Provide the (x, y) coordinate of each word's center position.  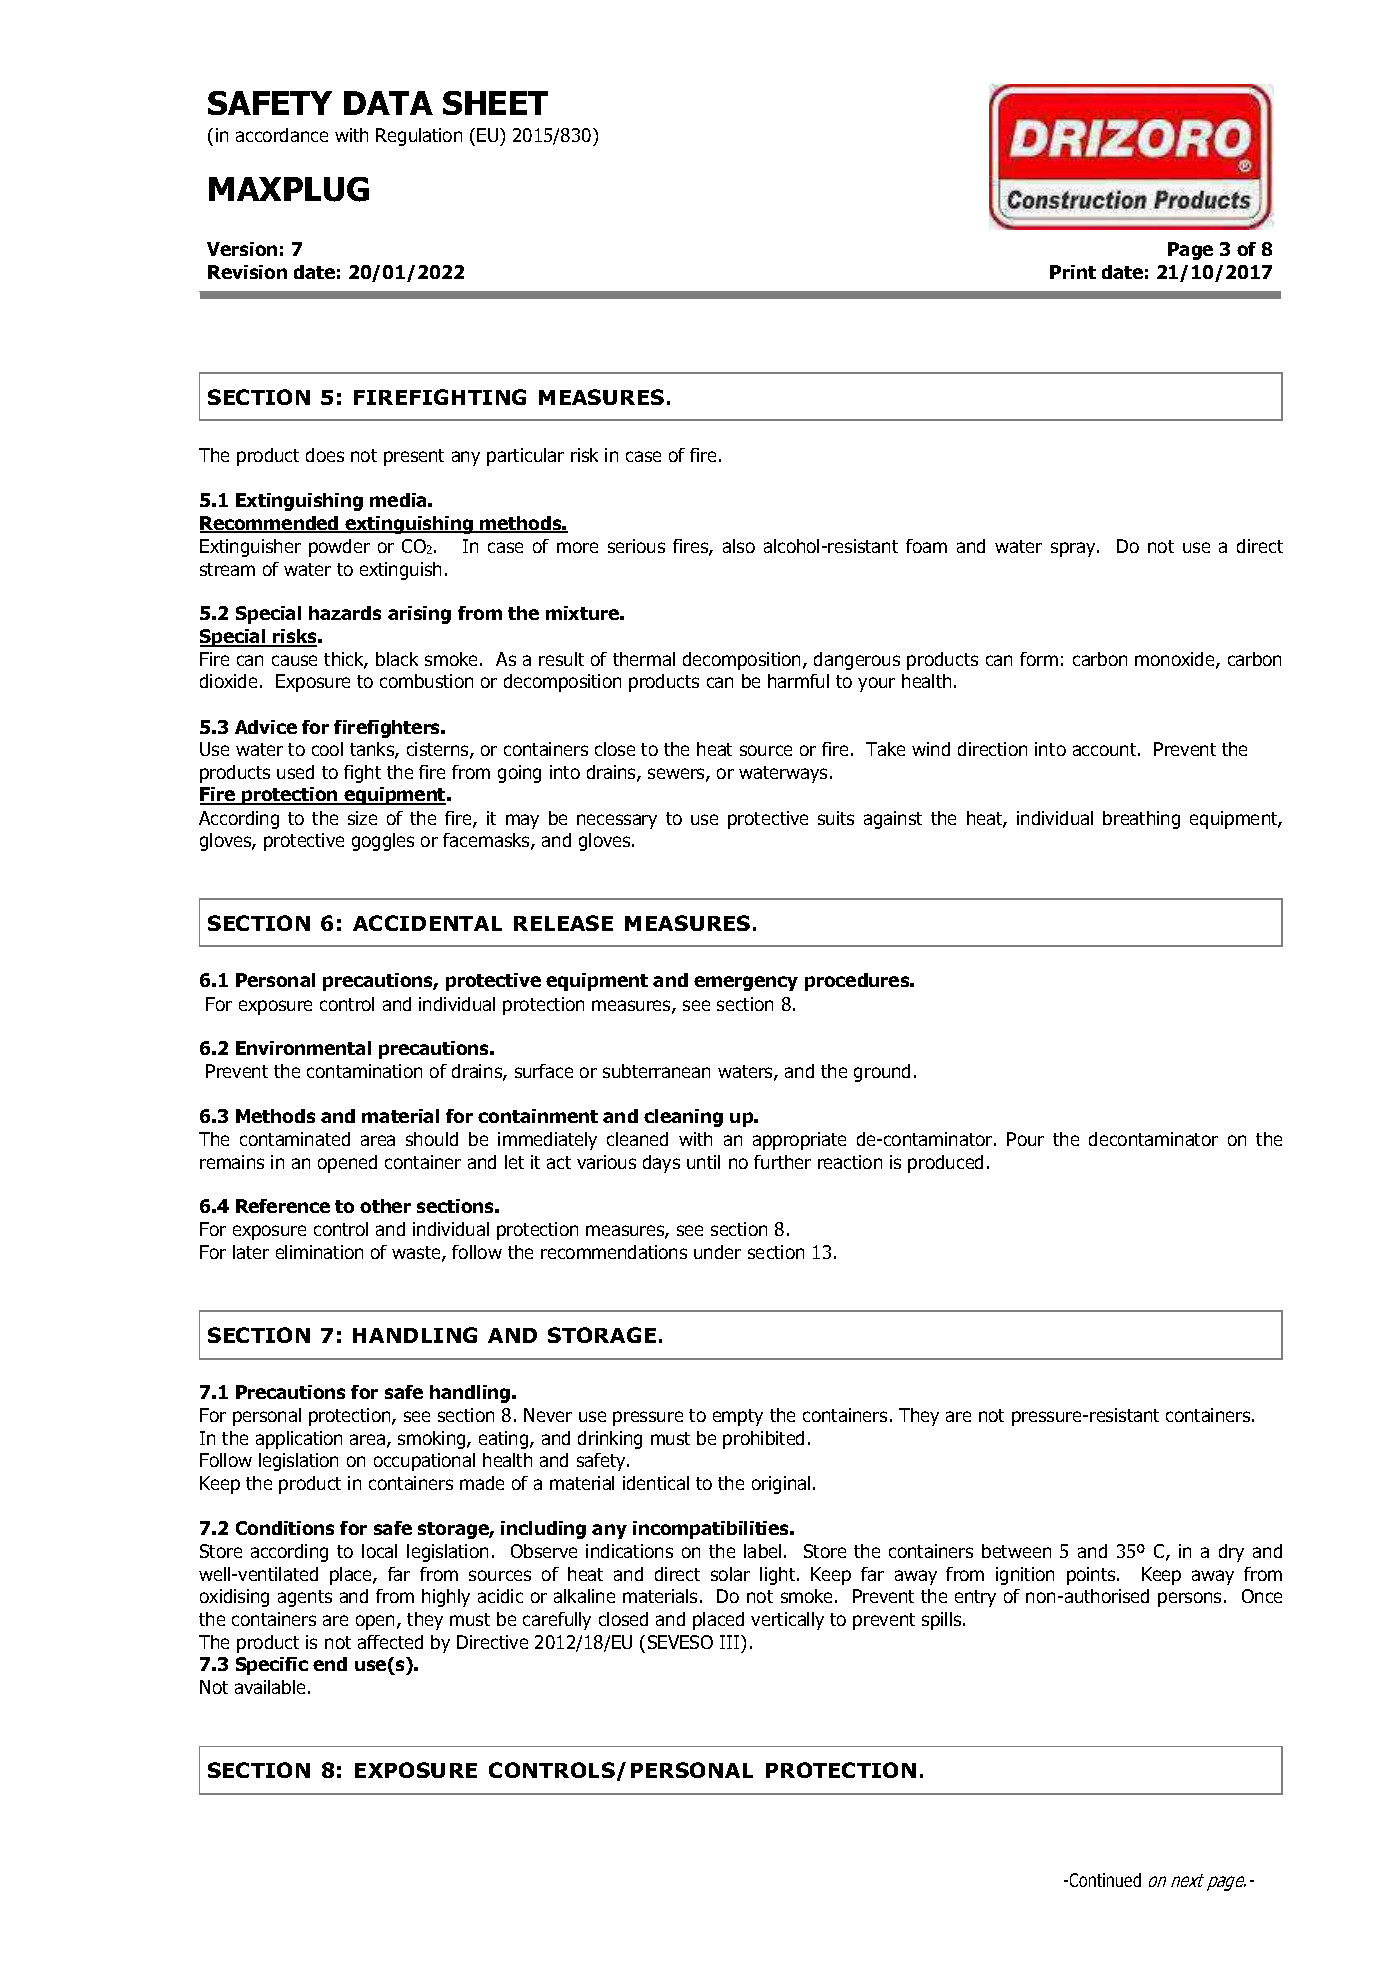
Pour (1025, 1139)
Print (1073, 272)
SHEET (495, 103)
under (717, 1252)
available (270, 1687)
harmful (798, 681)
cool (327, 749)
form (1039, 659)
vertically (787, 1621)
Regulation (419, 137)
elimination (319, 1252)
